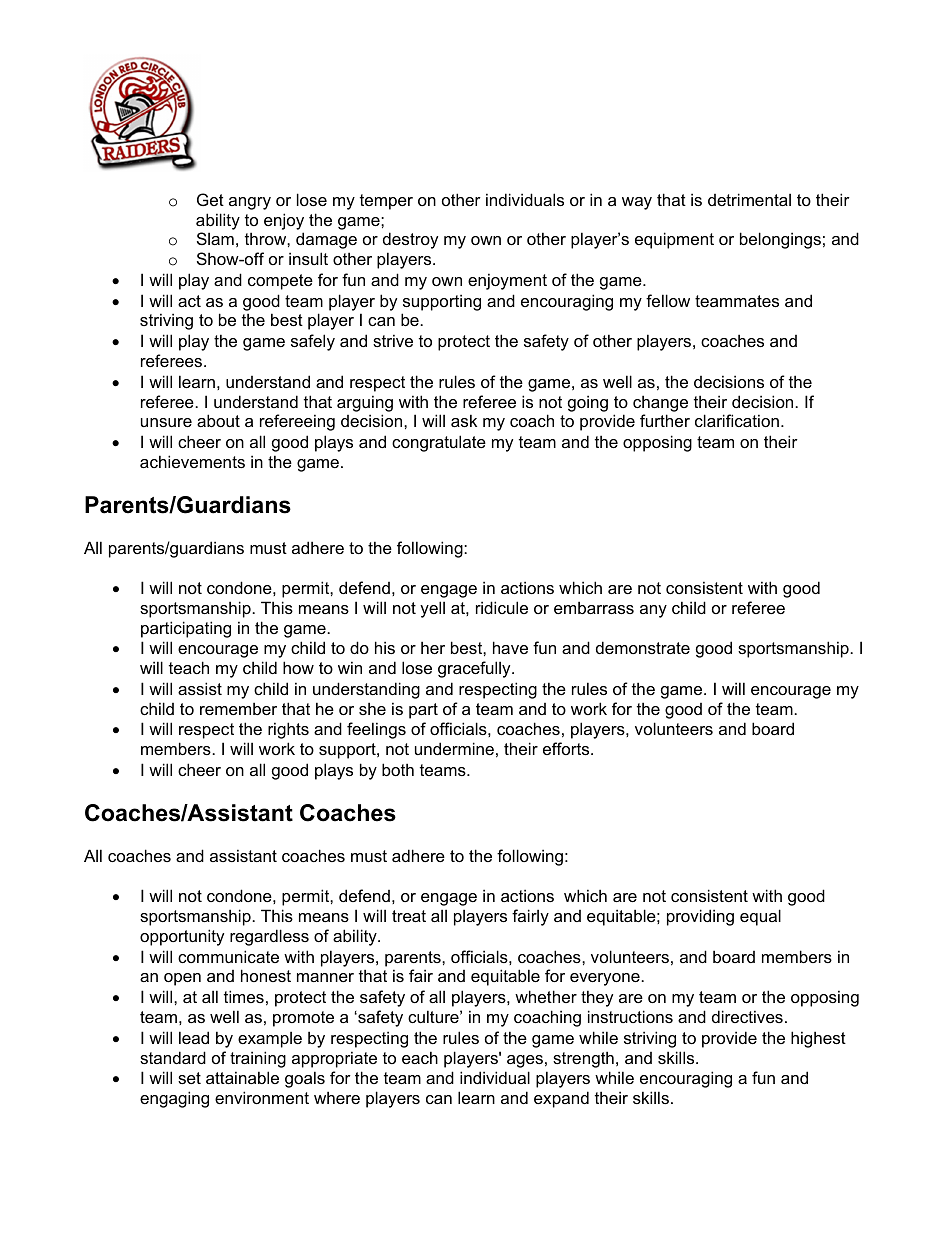  I want to click on destroy, so click(410, 240).
